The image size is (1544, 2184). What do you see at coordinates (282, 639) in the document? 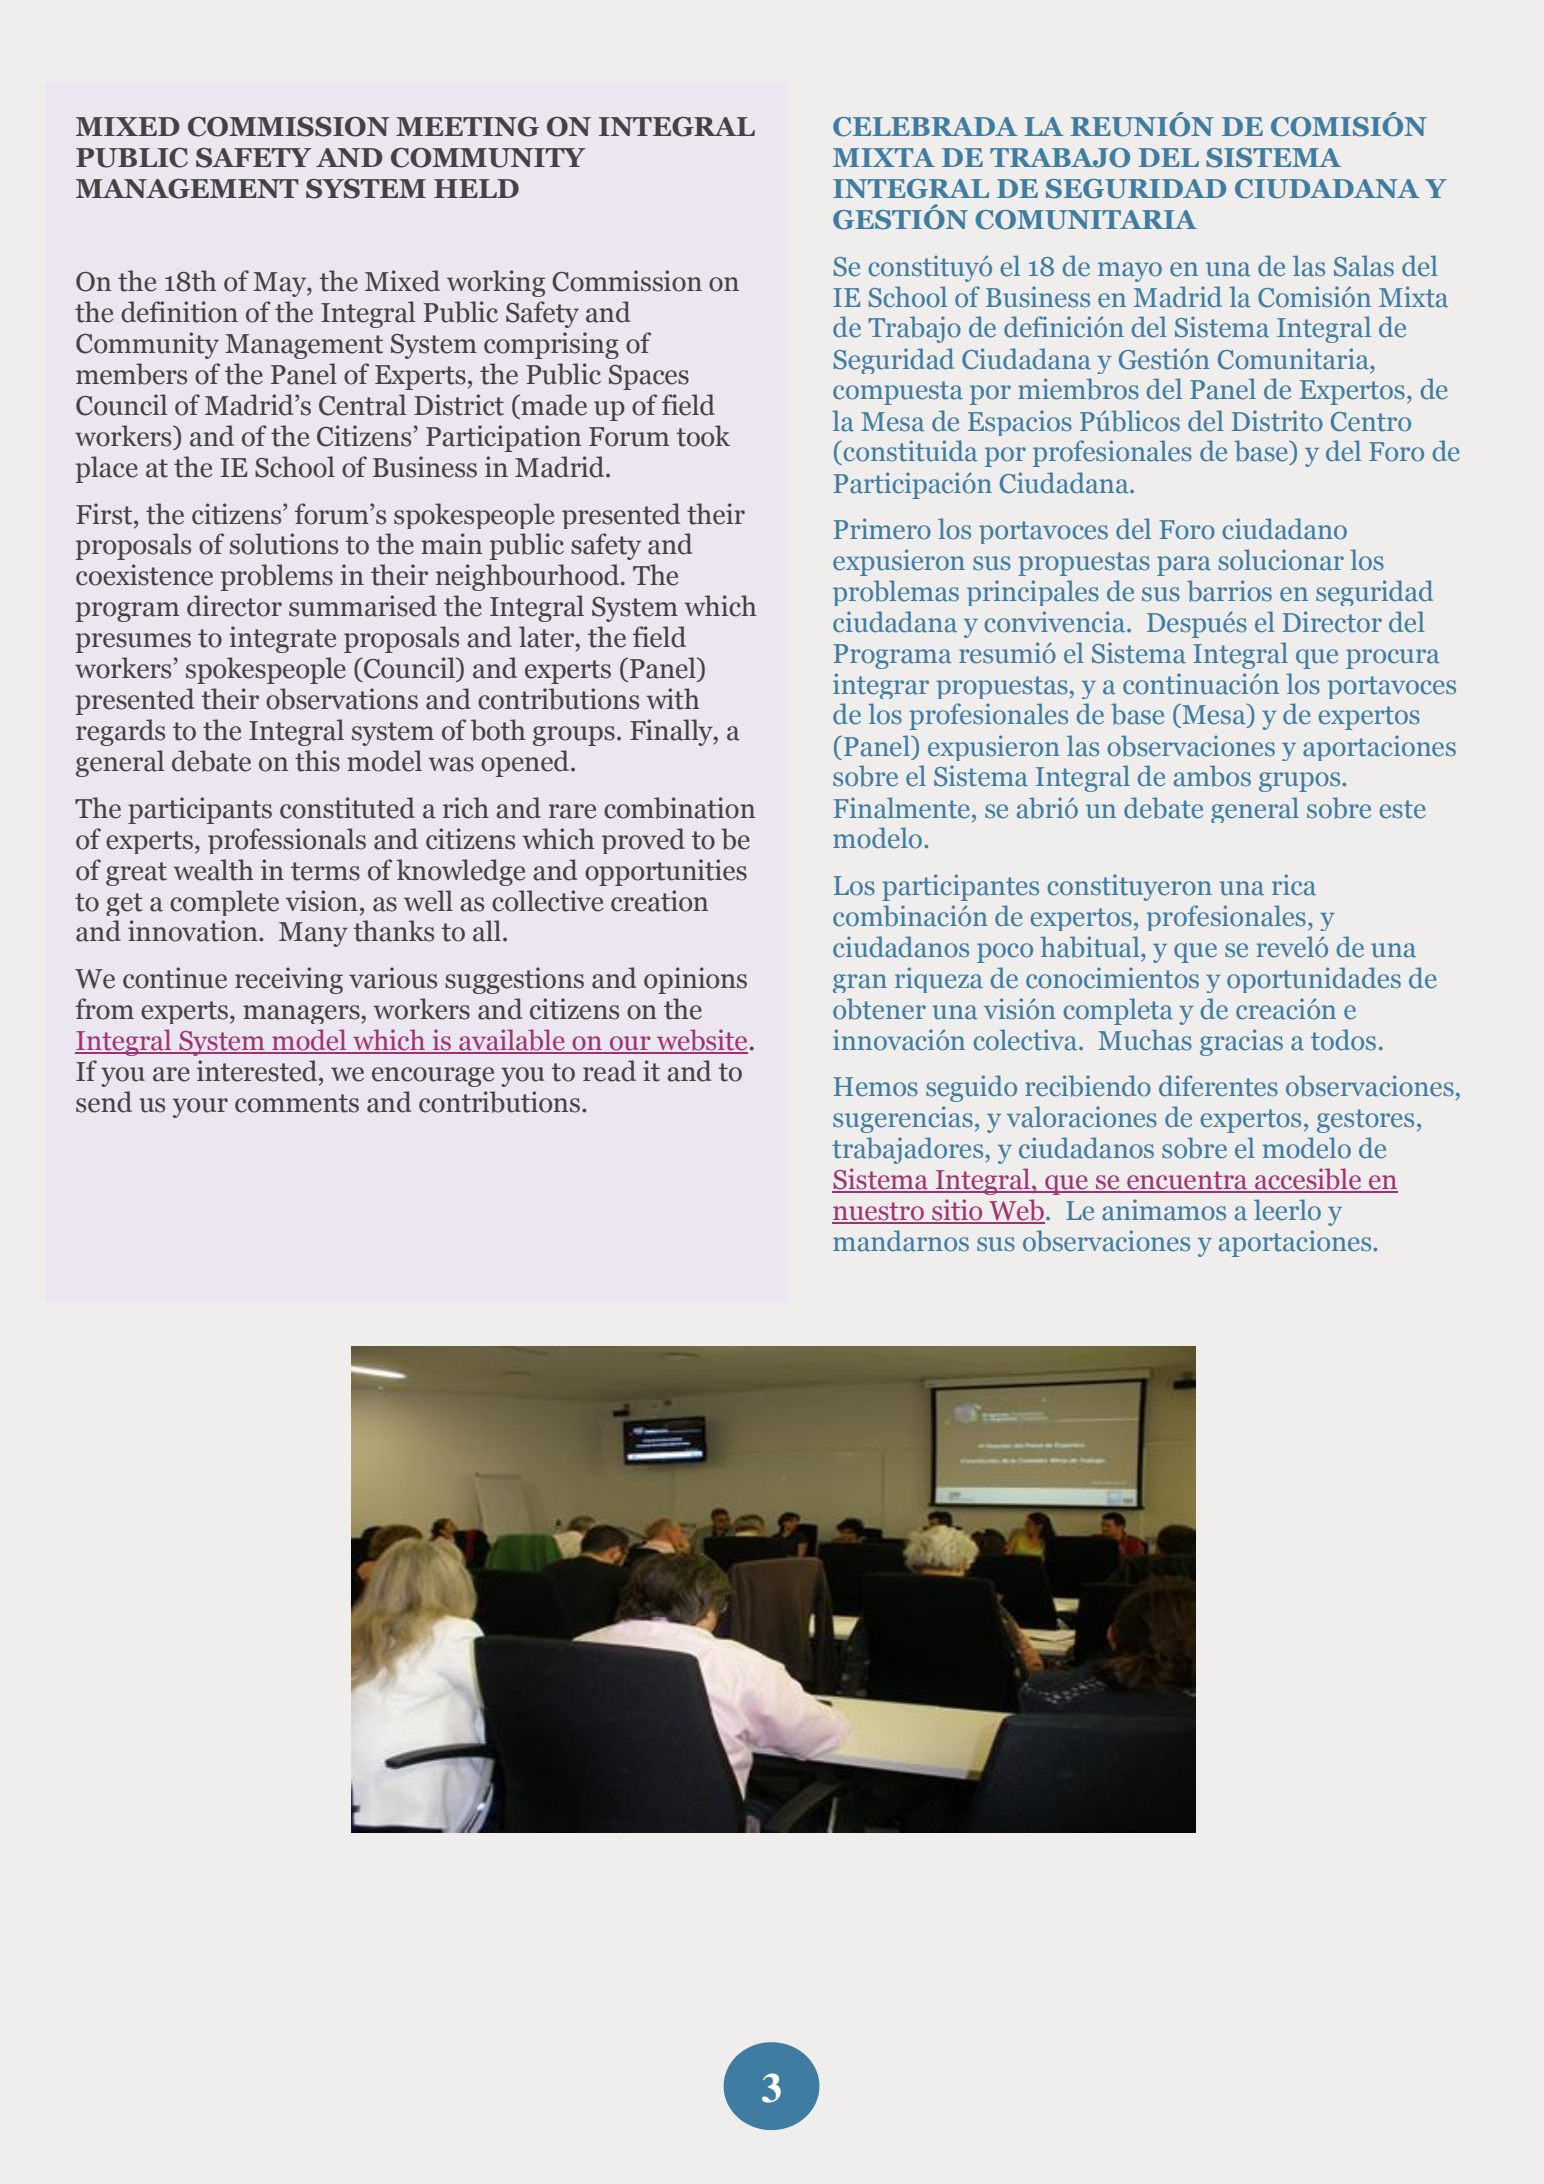
I see `integrate` at bounding box center [282, 639].
